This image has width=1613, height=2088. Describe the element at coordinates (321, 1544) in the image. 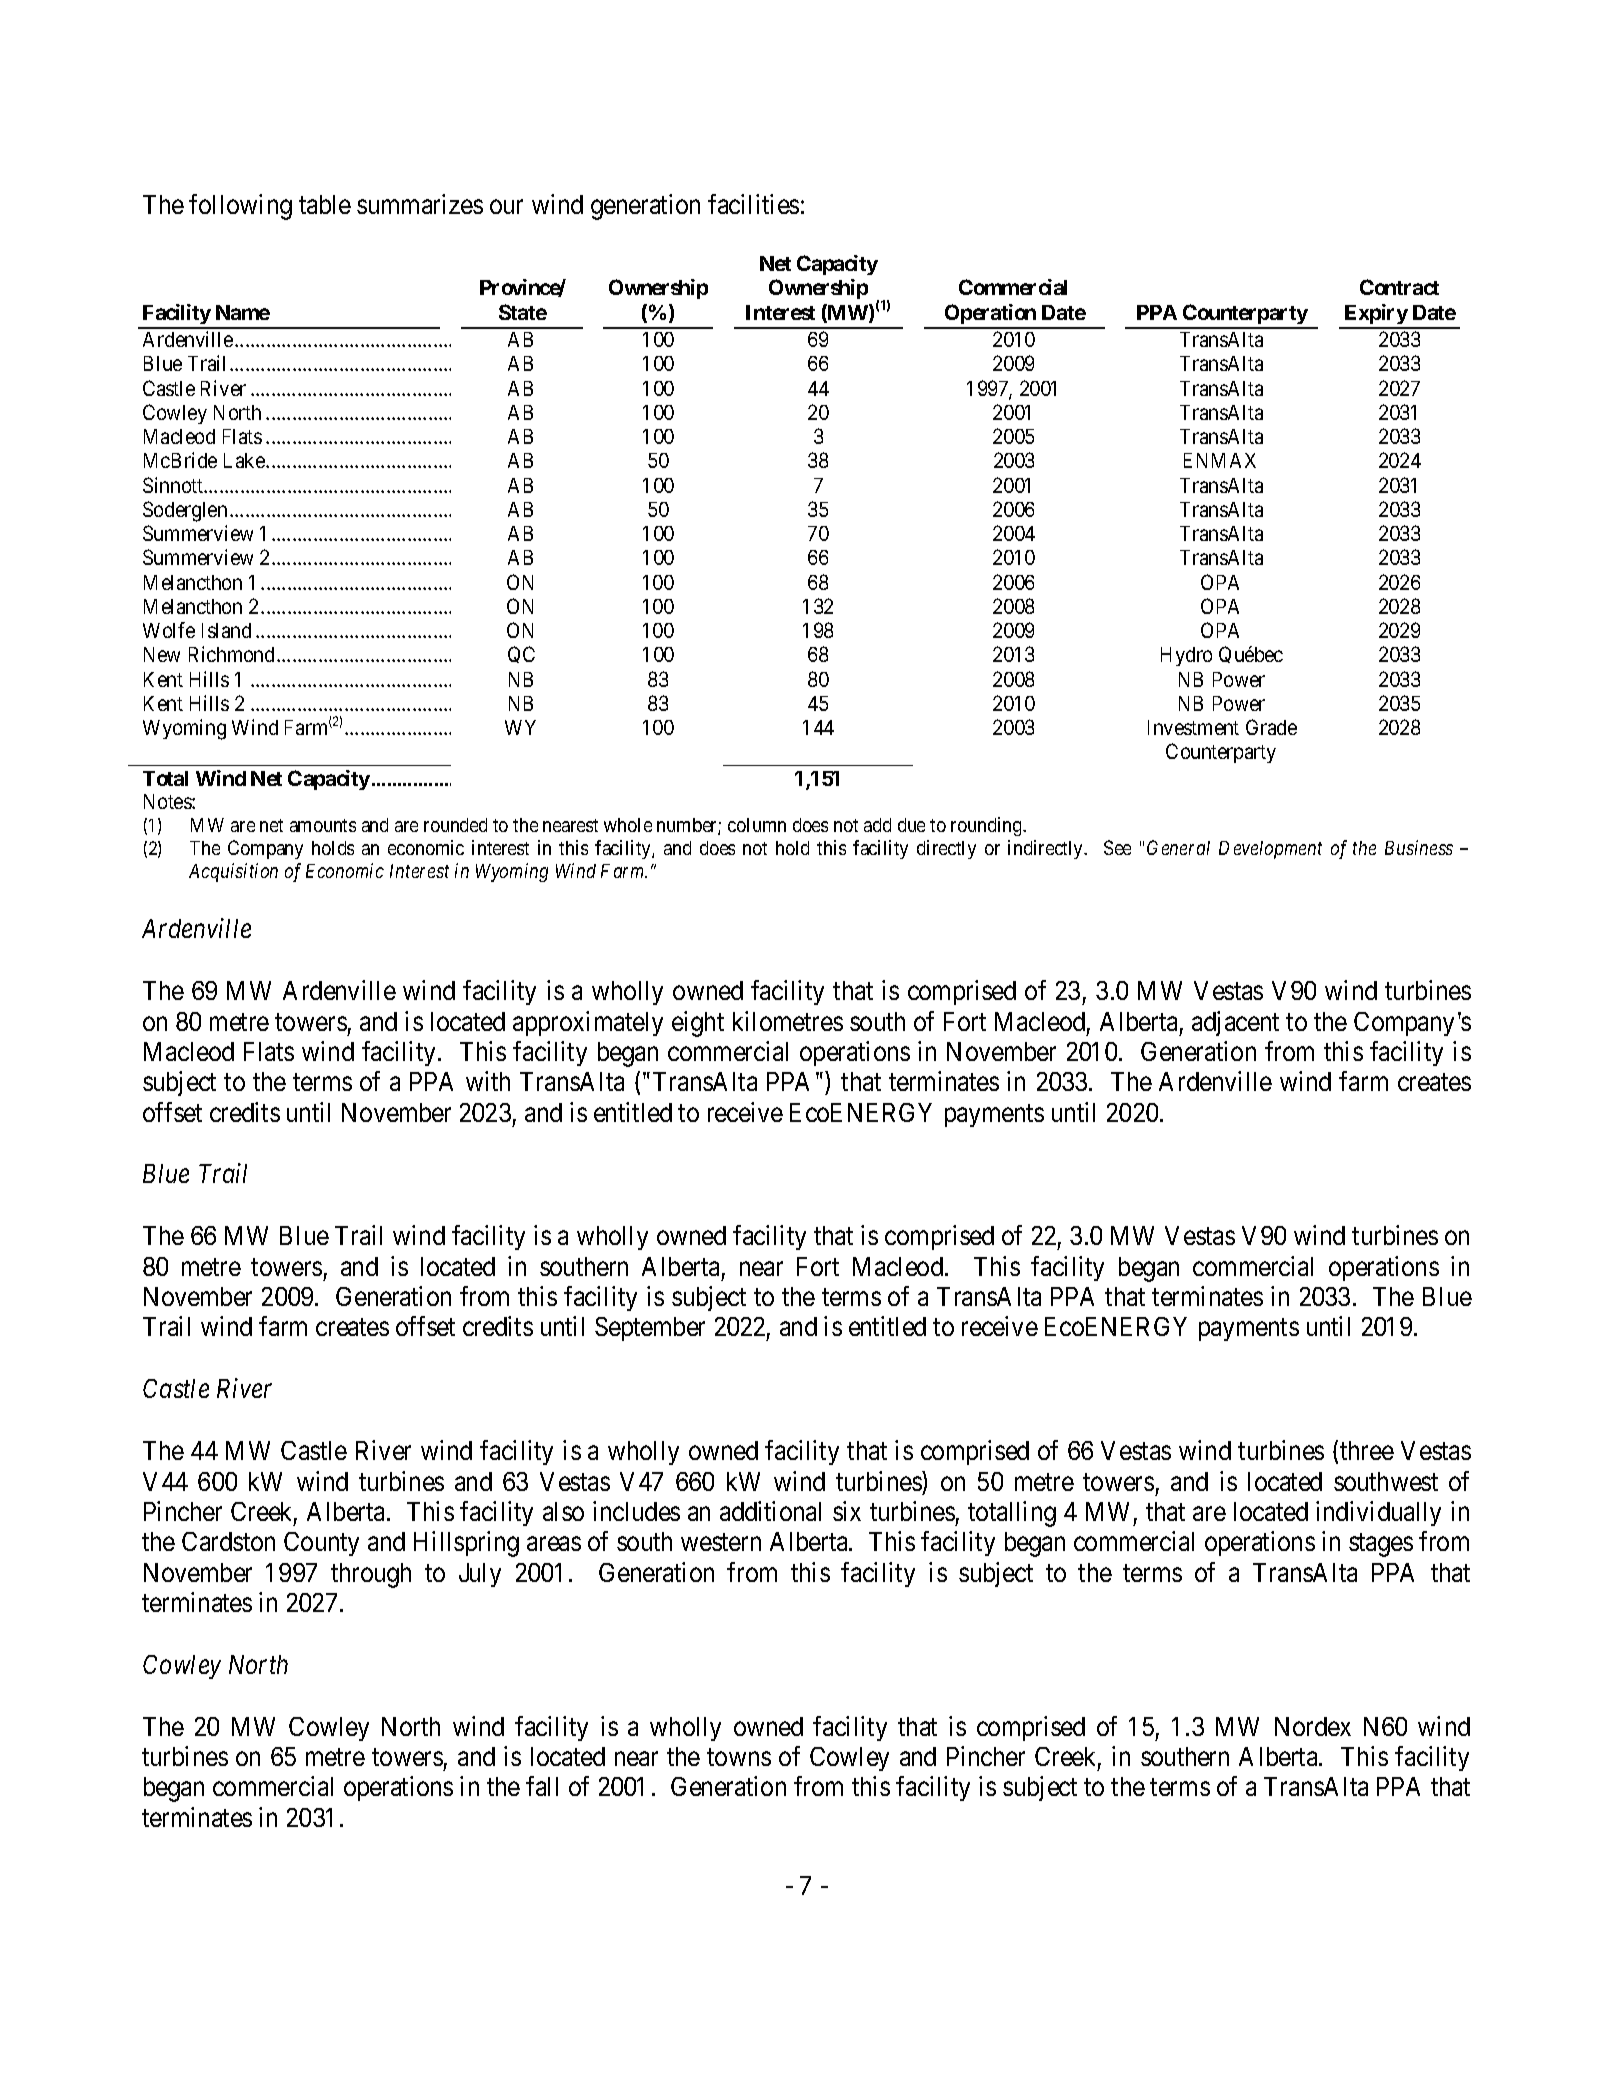

I see `County` at that location.
